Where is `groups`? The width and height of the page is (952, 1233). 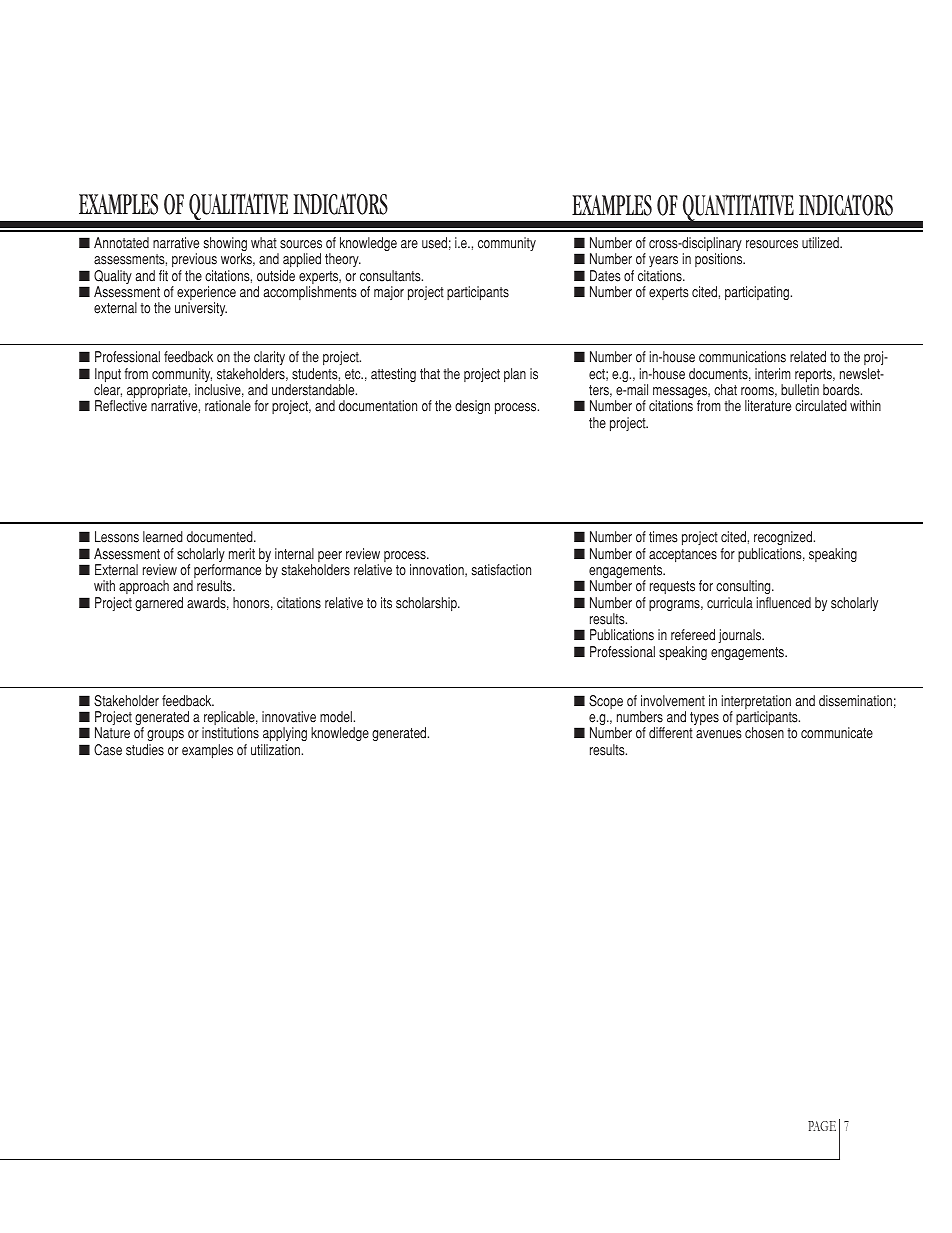
groups is located at coordinates (165, 737).
